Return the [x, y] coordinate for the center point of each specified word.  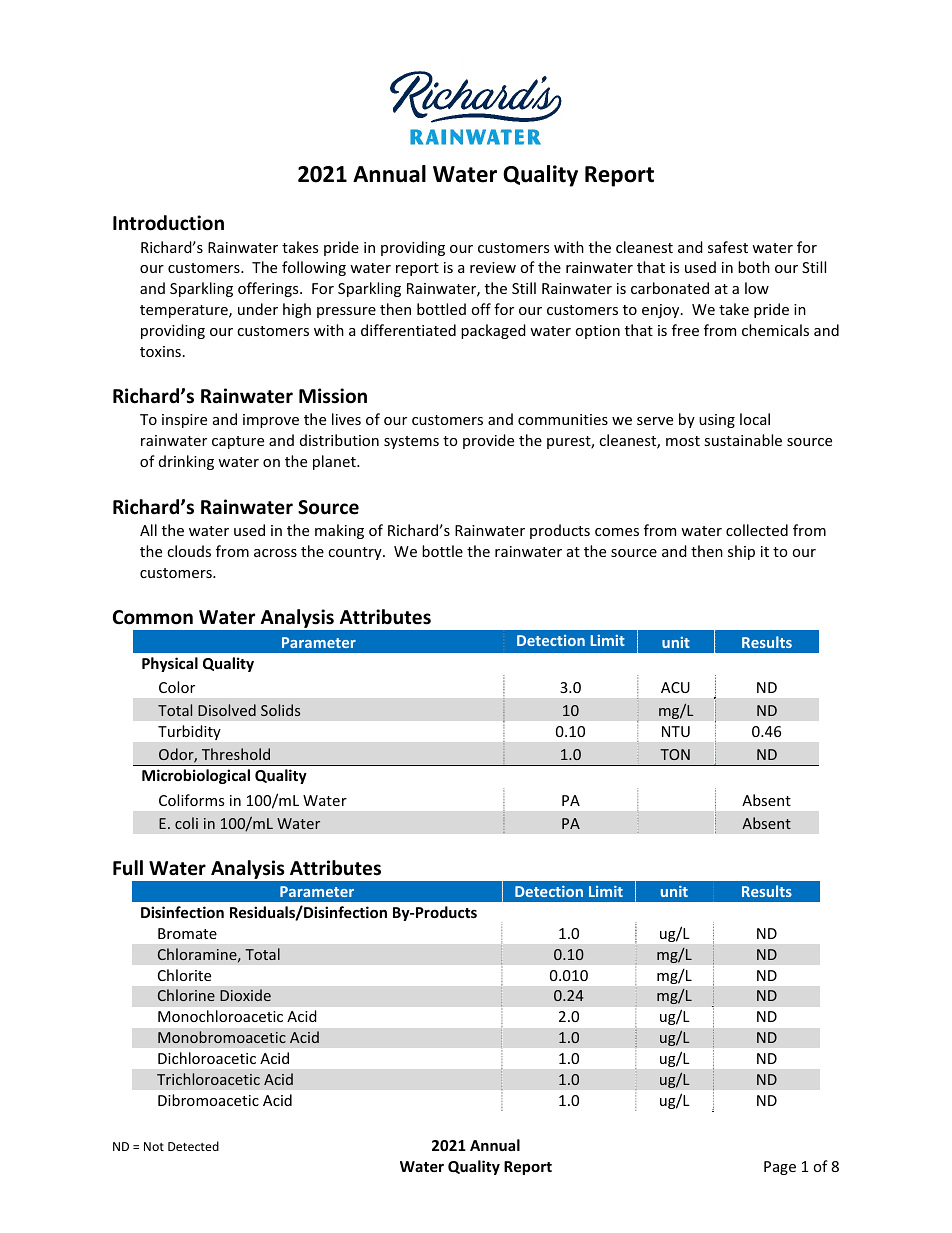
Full [128, 868]
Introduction [168, 223]
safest [728, 247]
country [356, 553]
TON [675, 754]
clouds [189, 551]
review [493, 267]
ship [741, 552]
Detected [193, 1146]
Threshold [236, 754]
